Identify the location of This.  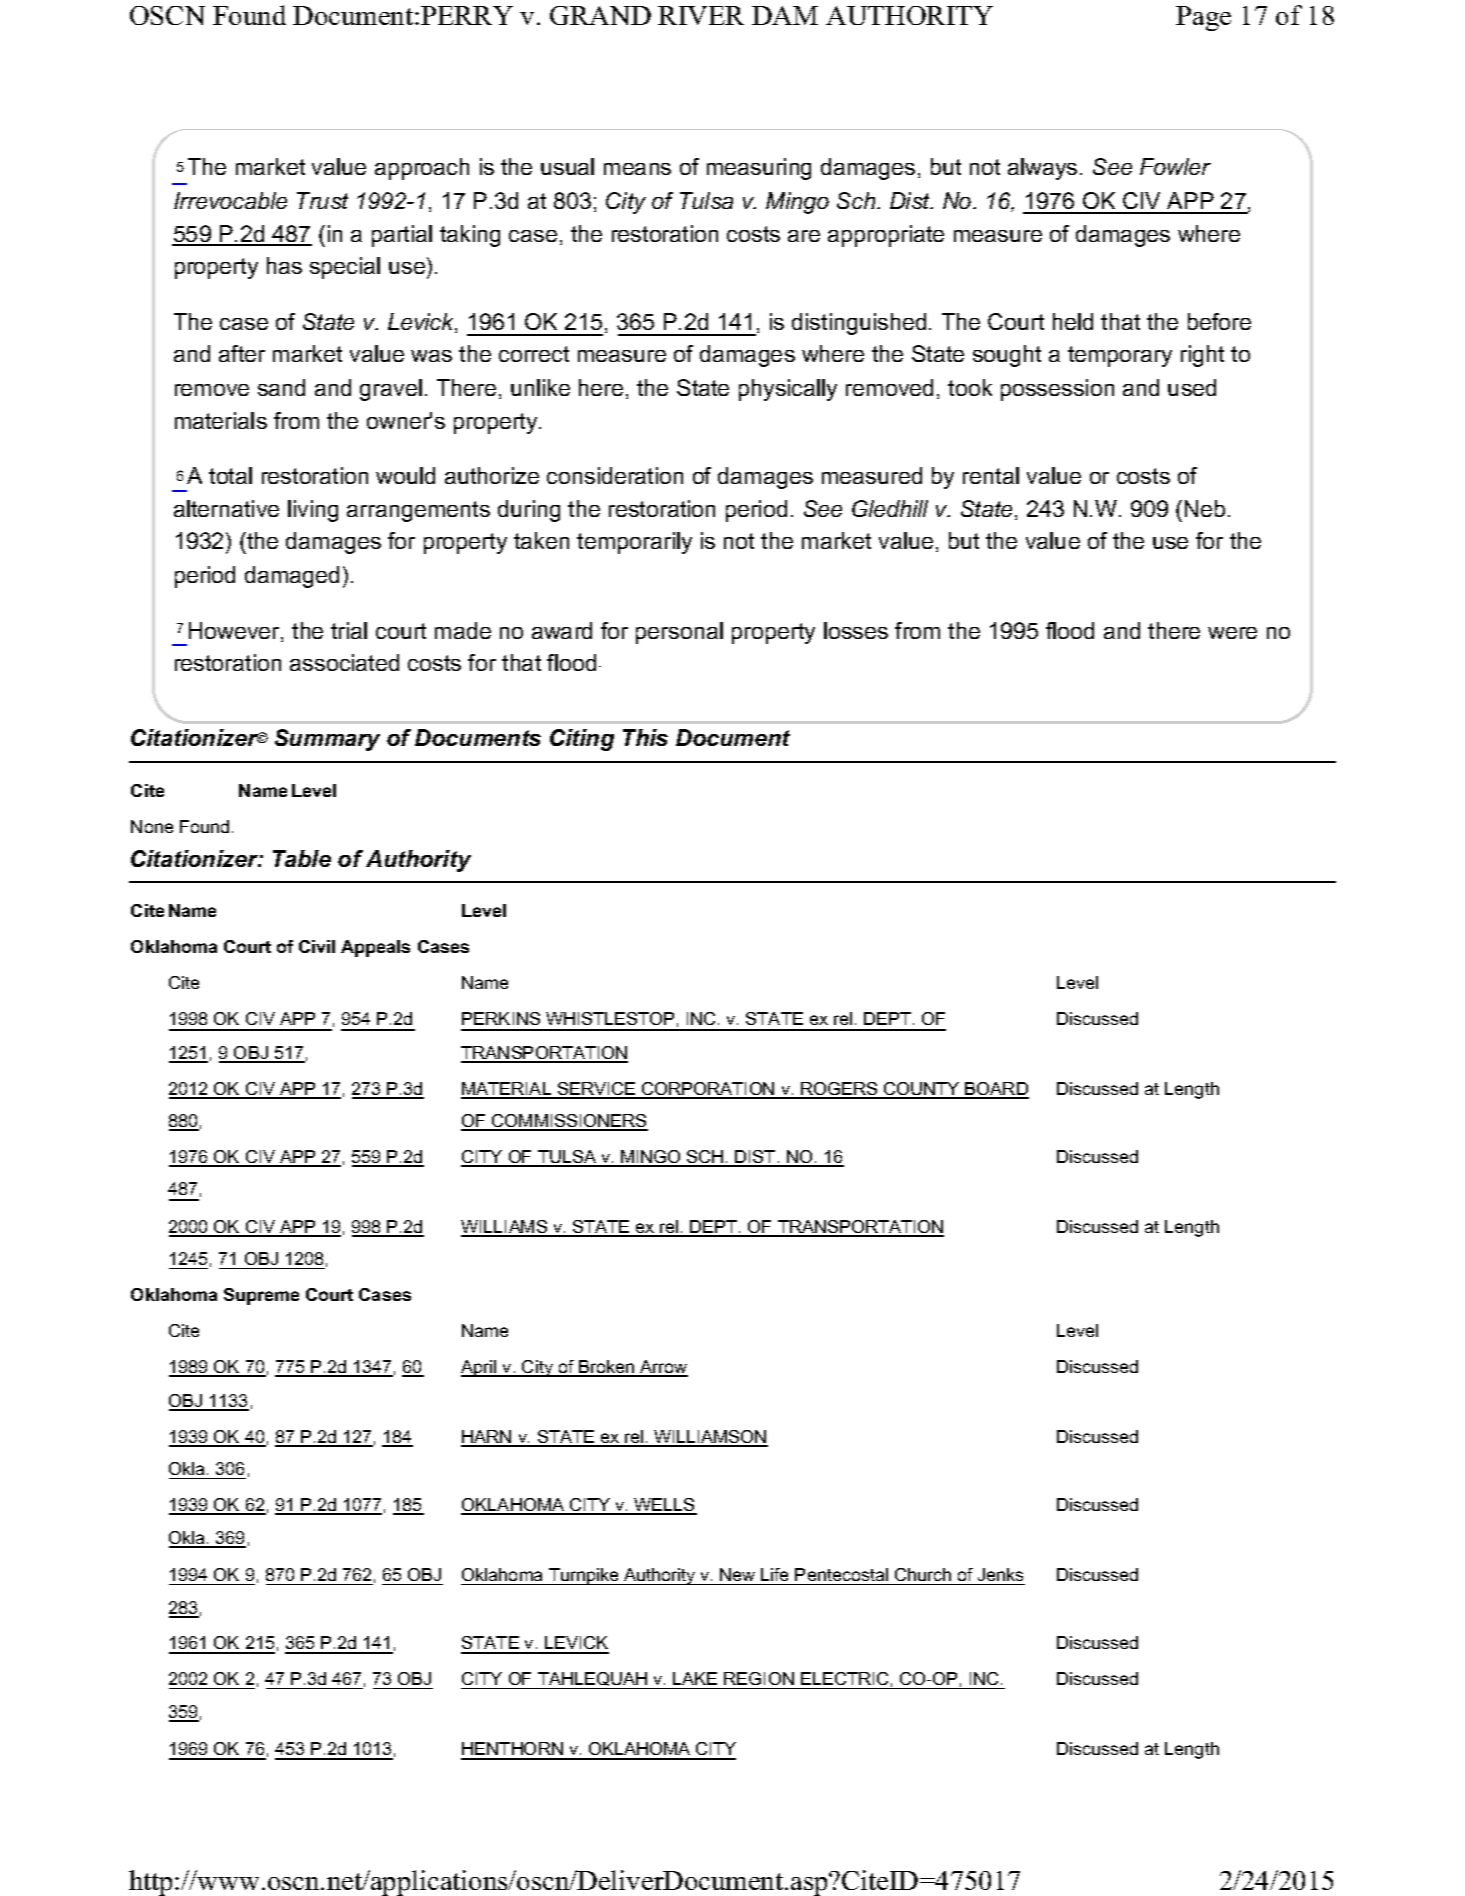
(645, 737).
